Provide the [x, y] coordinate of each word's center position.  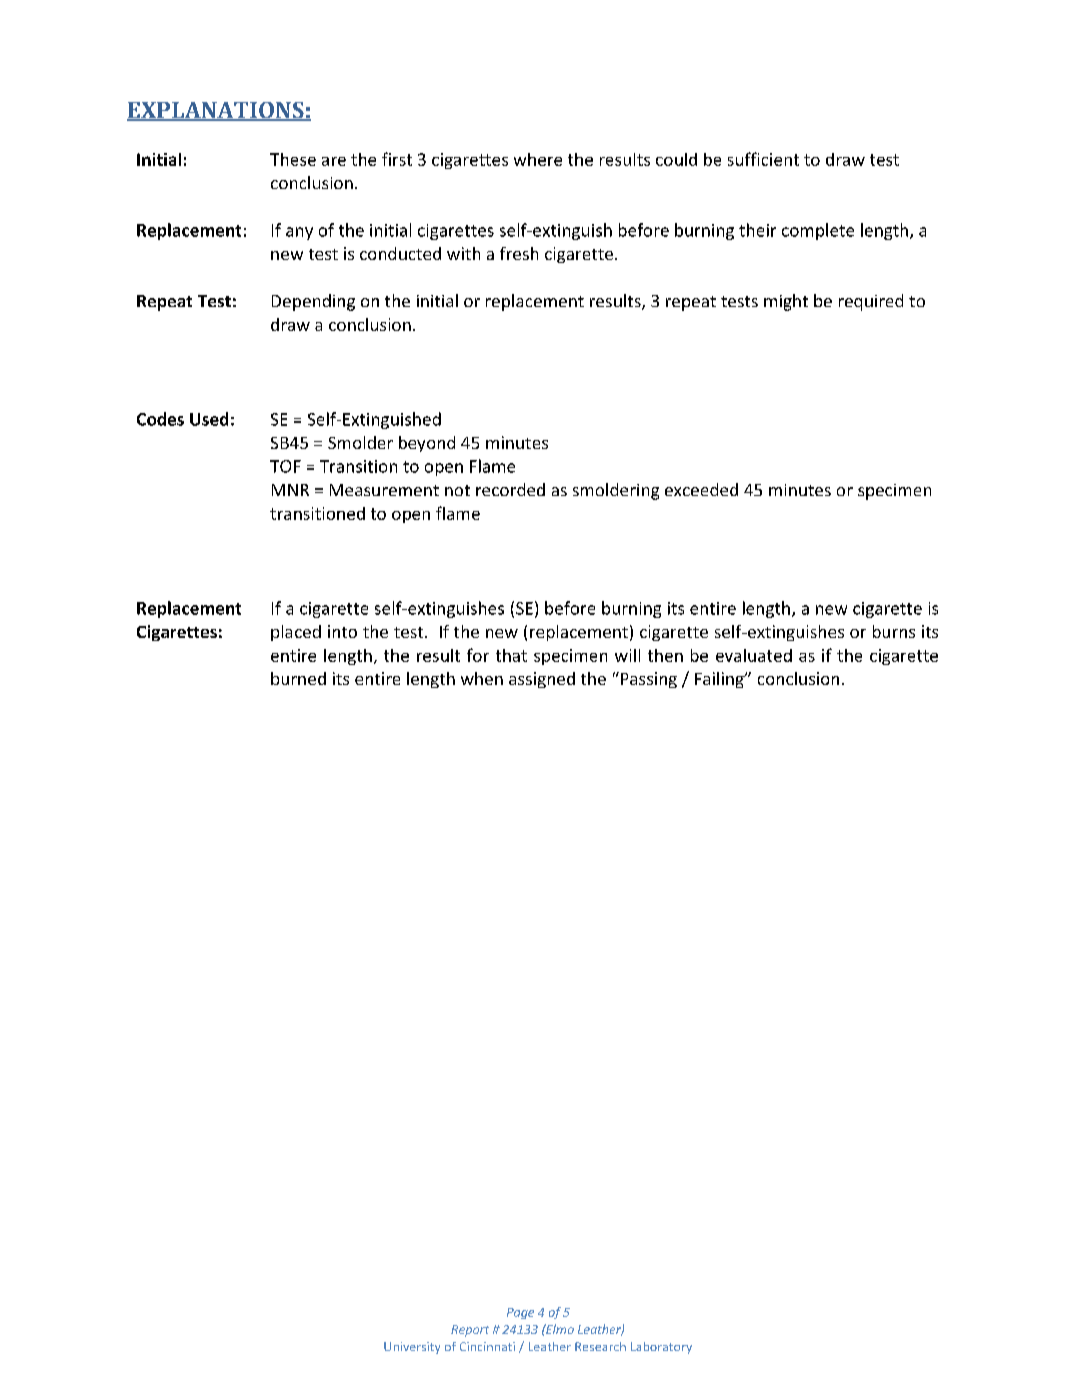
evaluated [754, 655]
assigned [542, 680]
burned [298, 678]
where [538, 159]
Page [520, 1313]
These [293, 159]
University [412, 1348]
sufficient [763, 159]
